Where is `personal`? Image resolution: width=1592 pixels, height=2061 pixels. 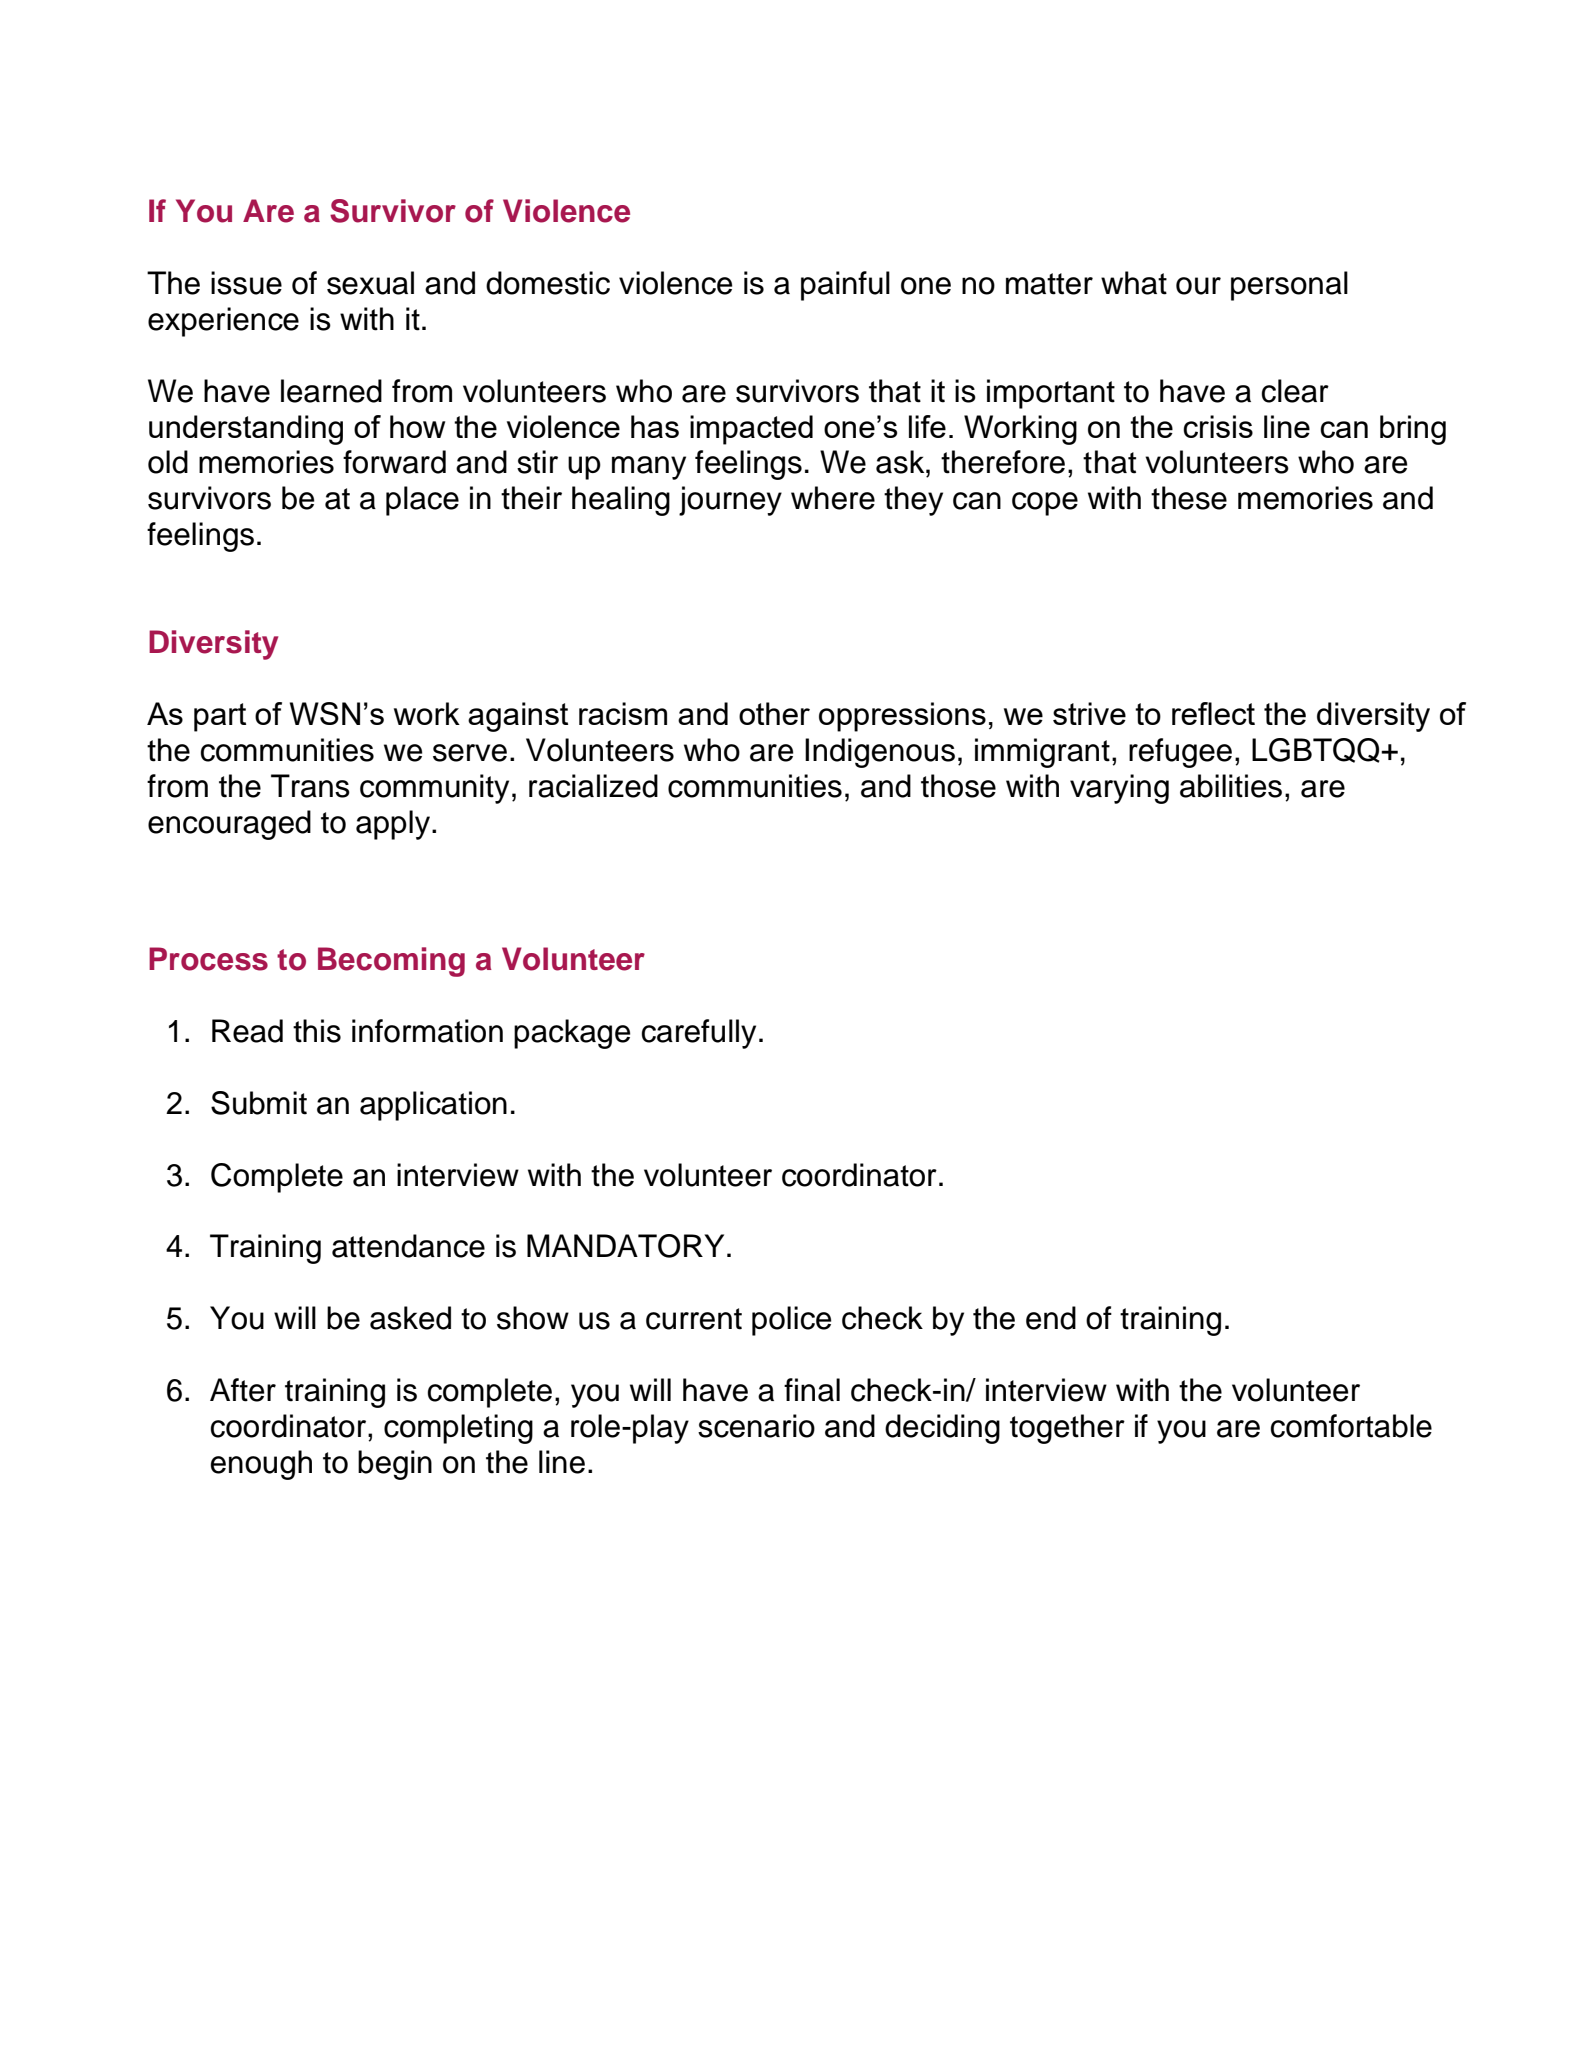 personal is located at coordinates (1289, 286).
